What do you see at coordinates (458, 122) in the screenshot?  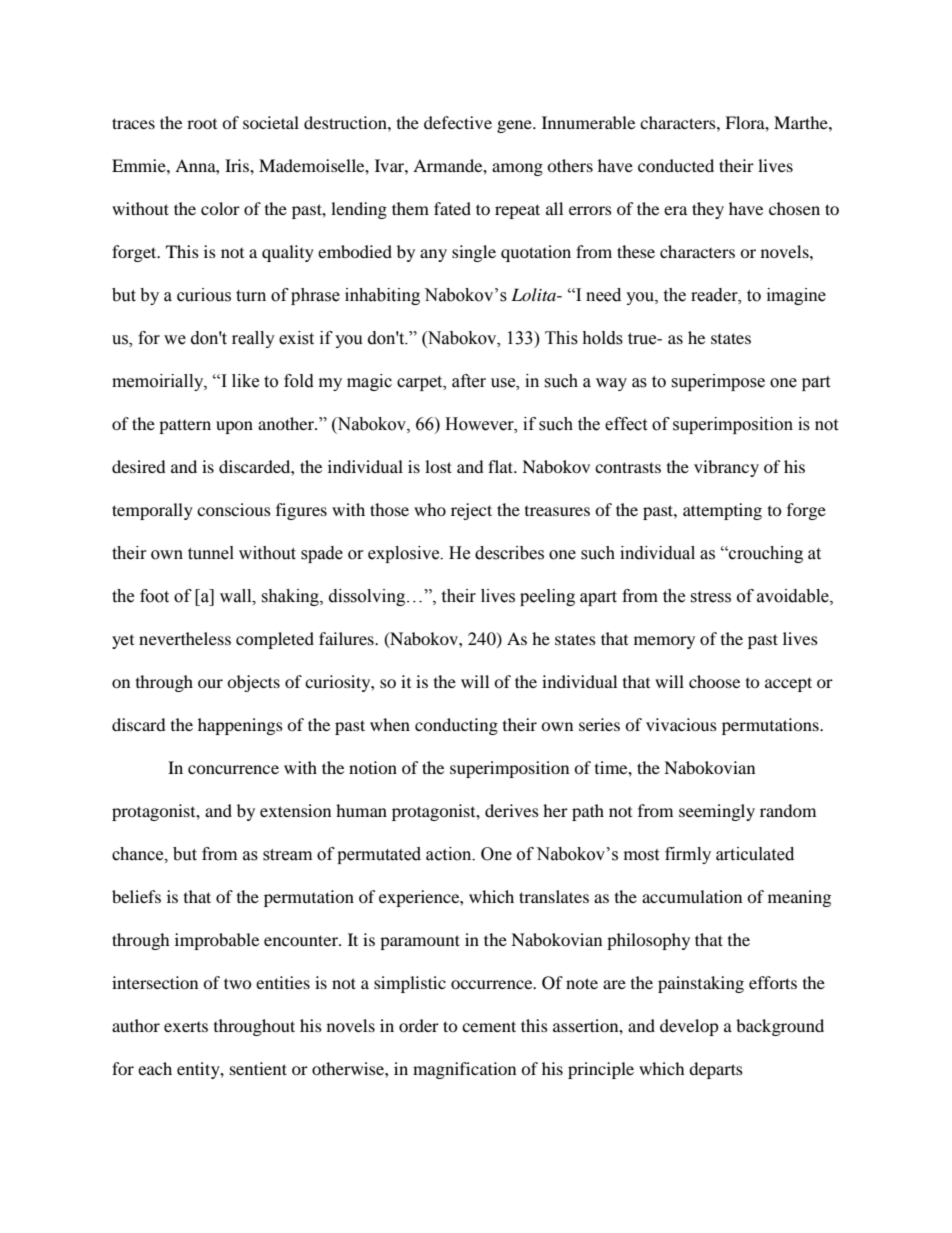 I see `defective` at bounding box center [458, 122].
